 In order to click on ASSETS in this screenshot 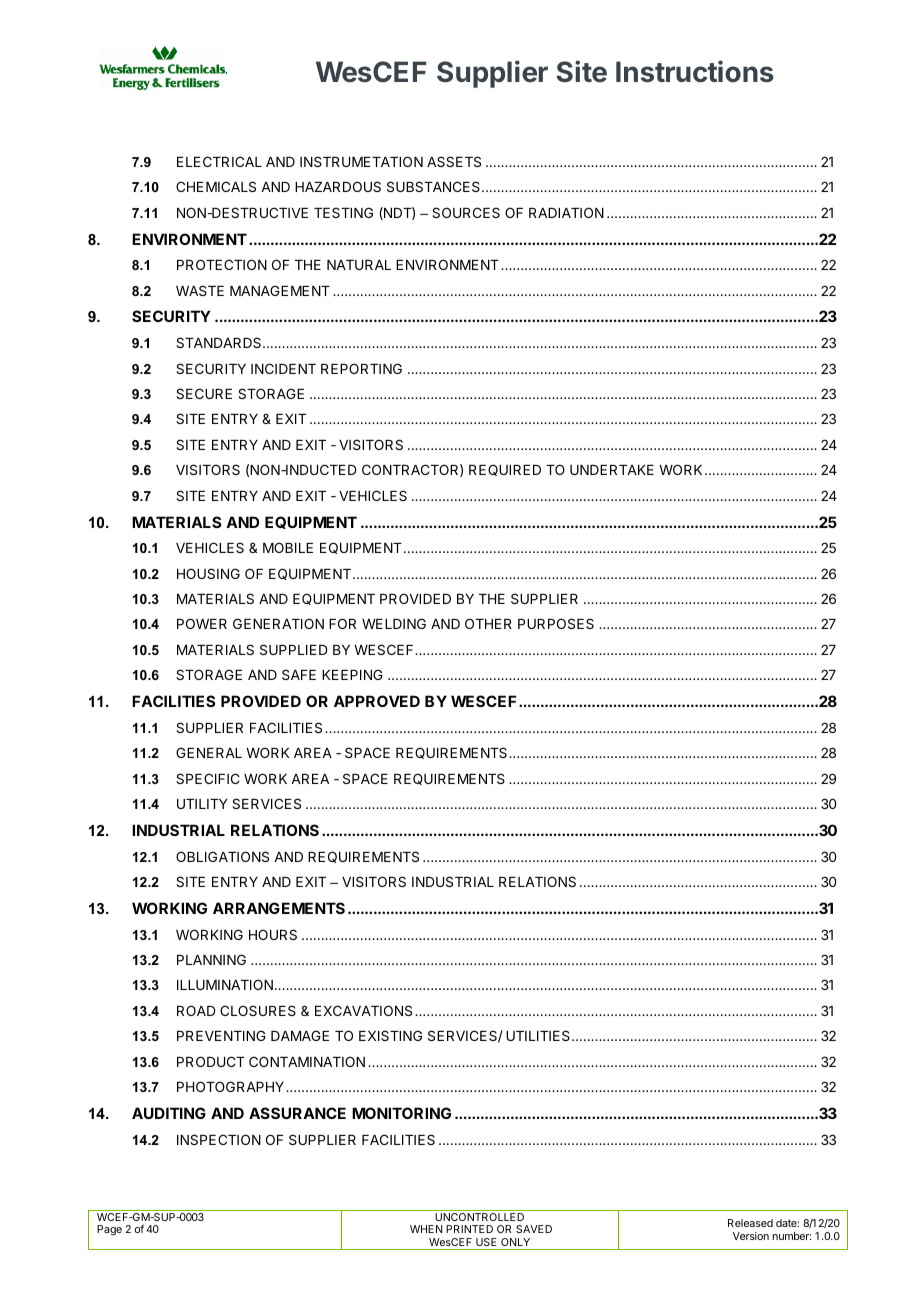, I will do `click(454, 161)`.
